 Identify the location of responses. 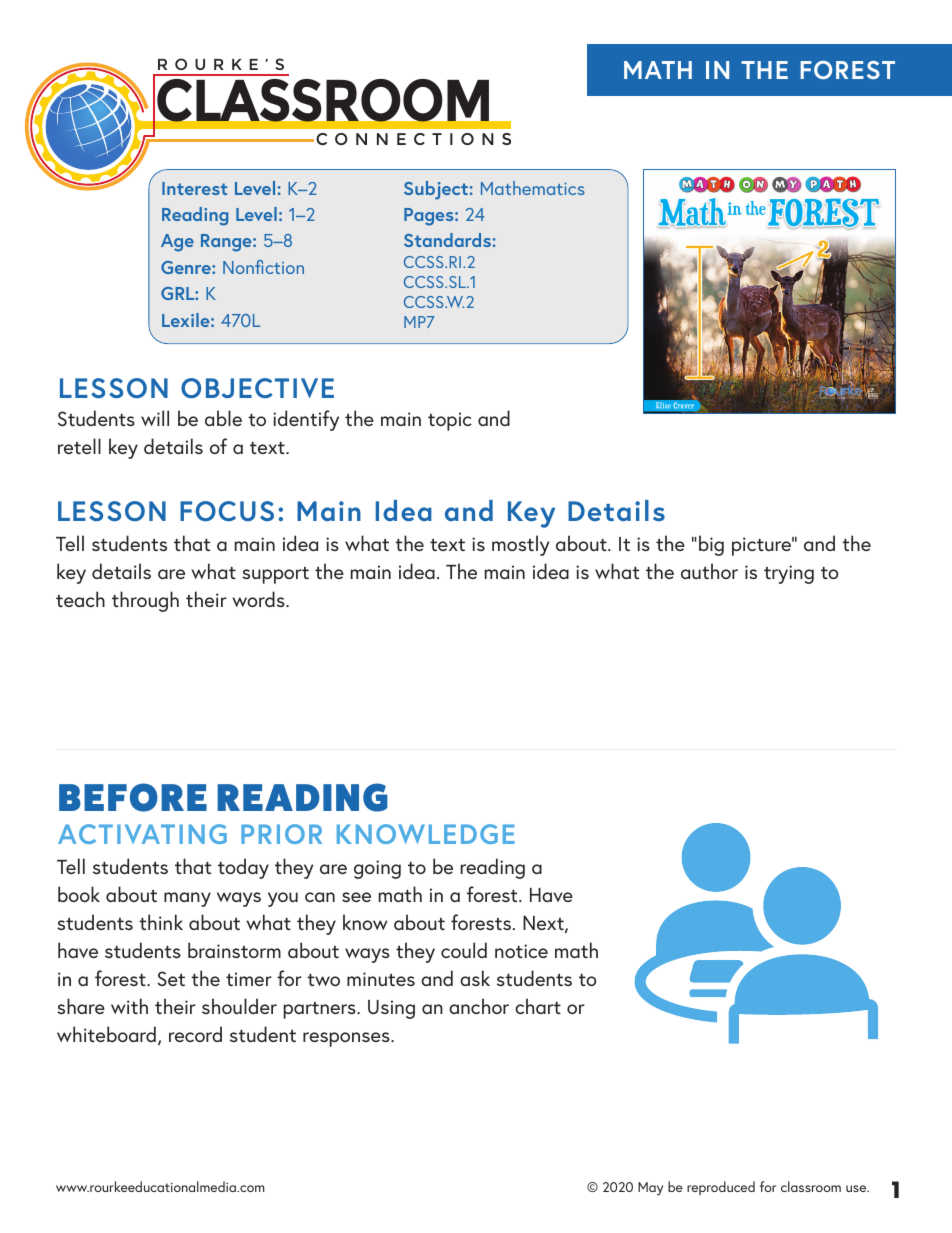
(347, 1039).
